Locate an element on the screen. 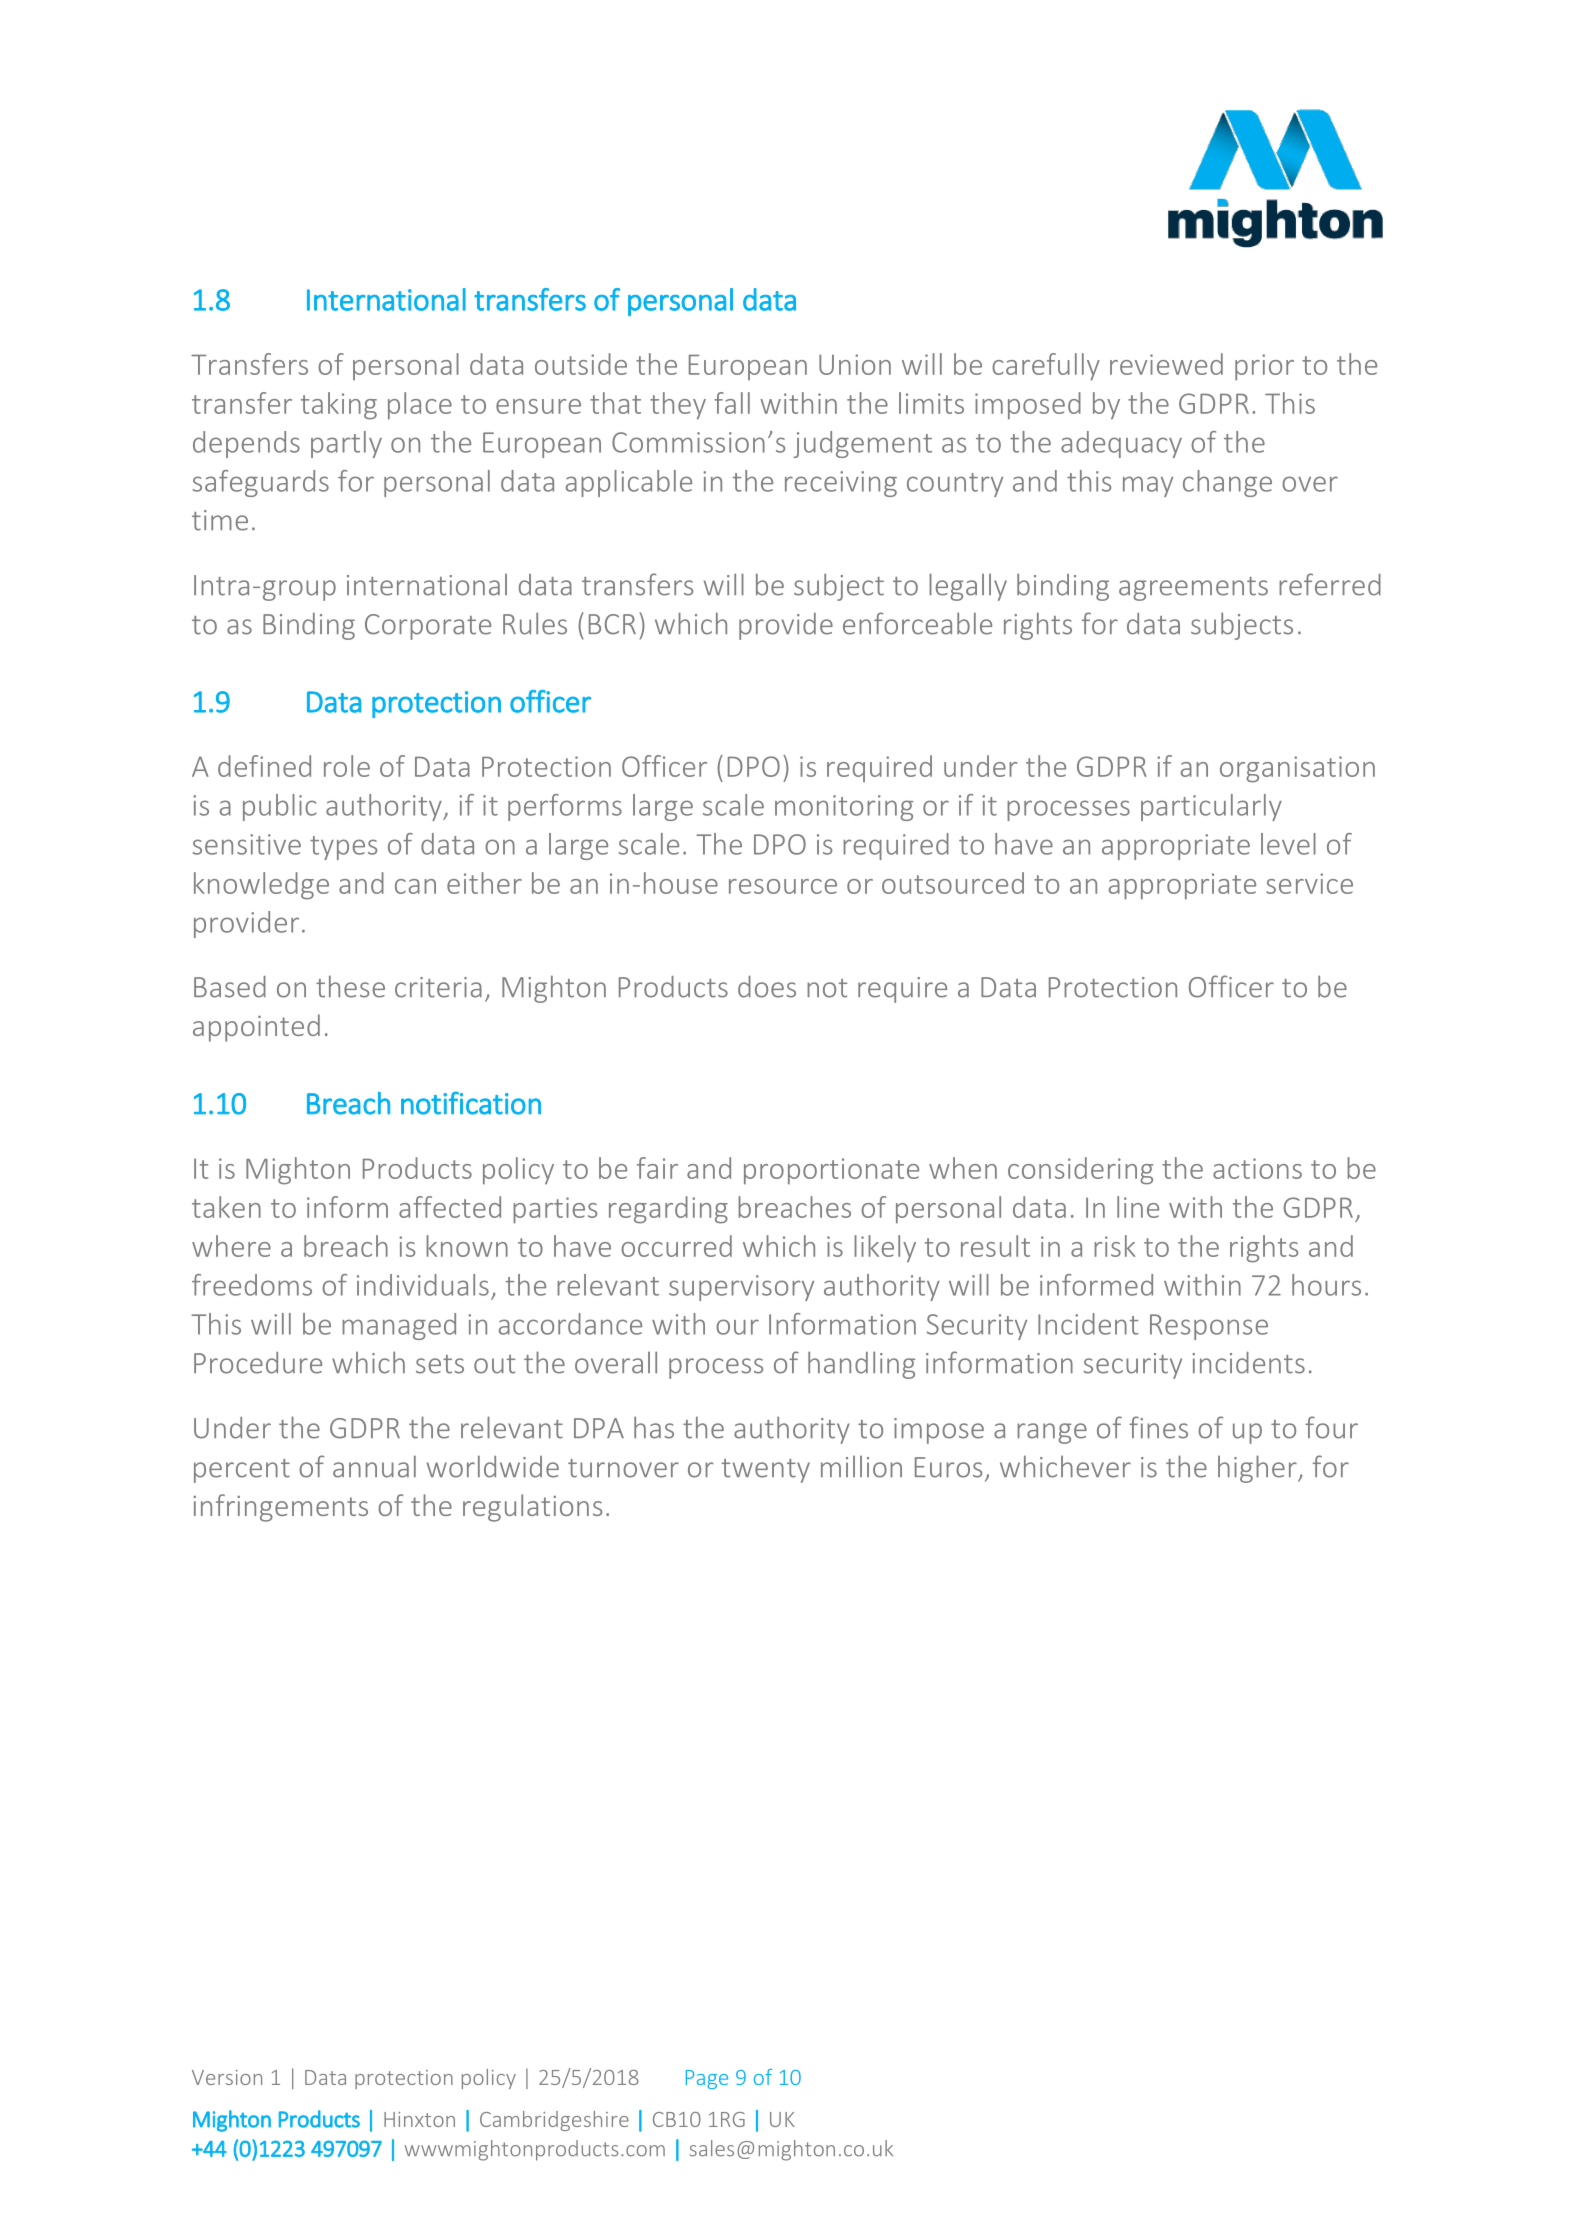 Image resolution: width=1581 pixels, height=2236 pixels. annual is located at coordinates (374, 1466).
